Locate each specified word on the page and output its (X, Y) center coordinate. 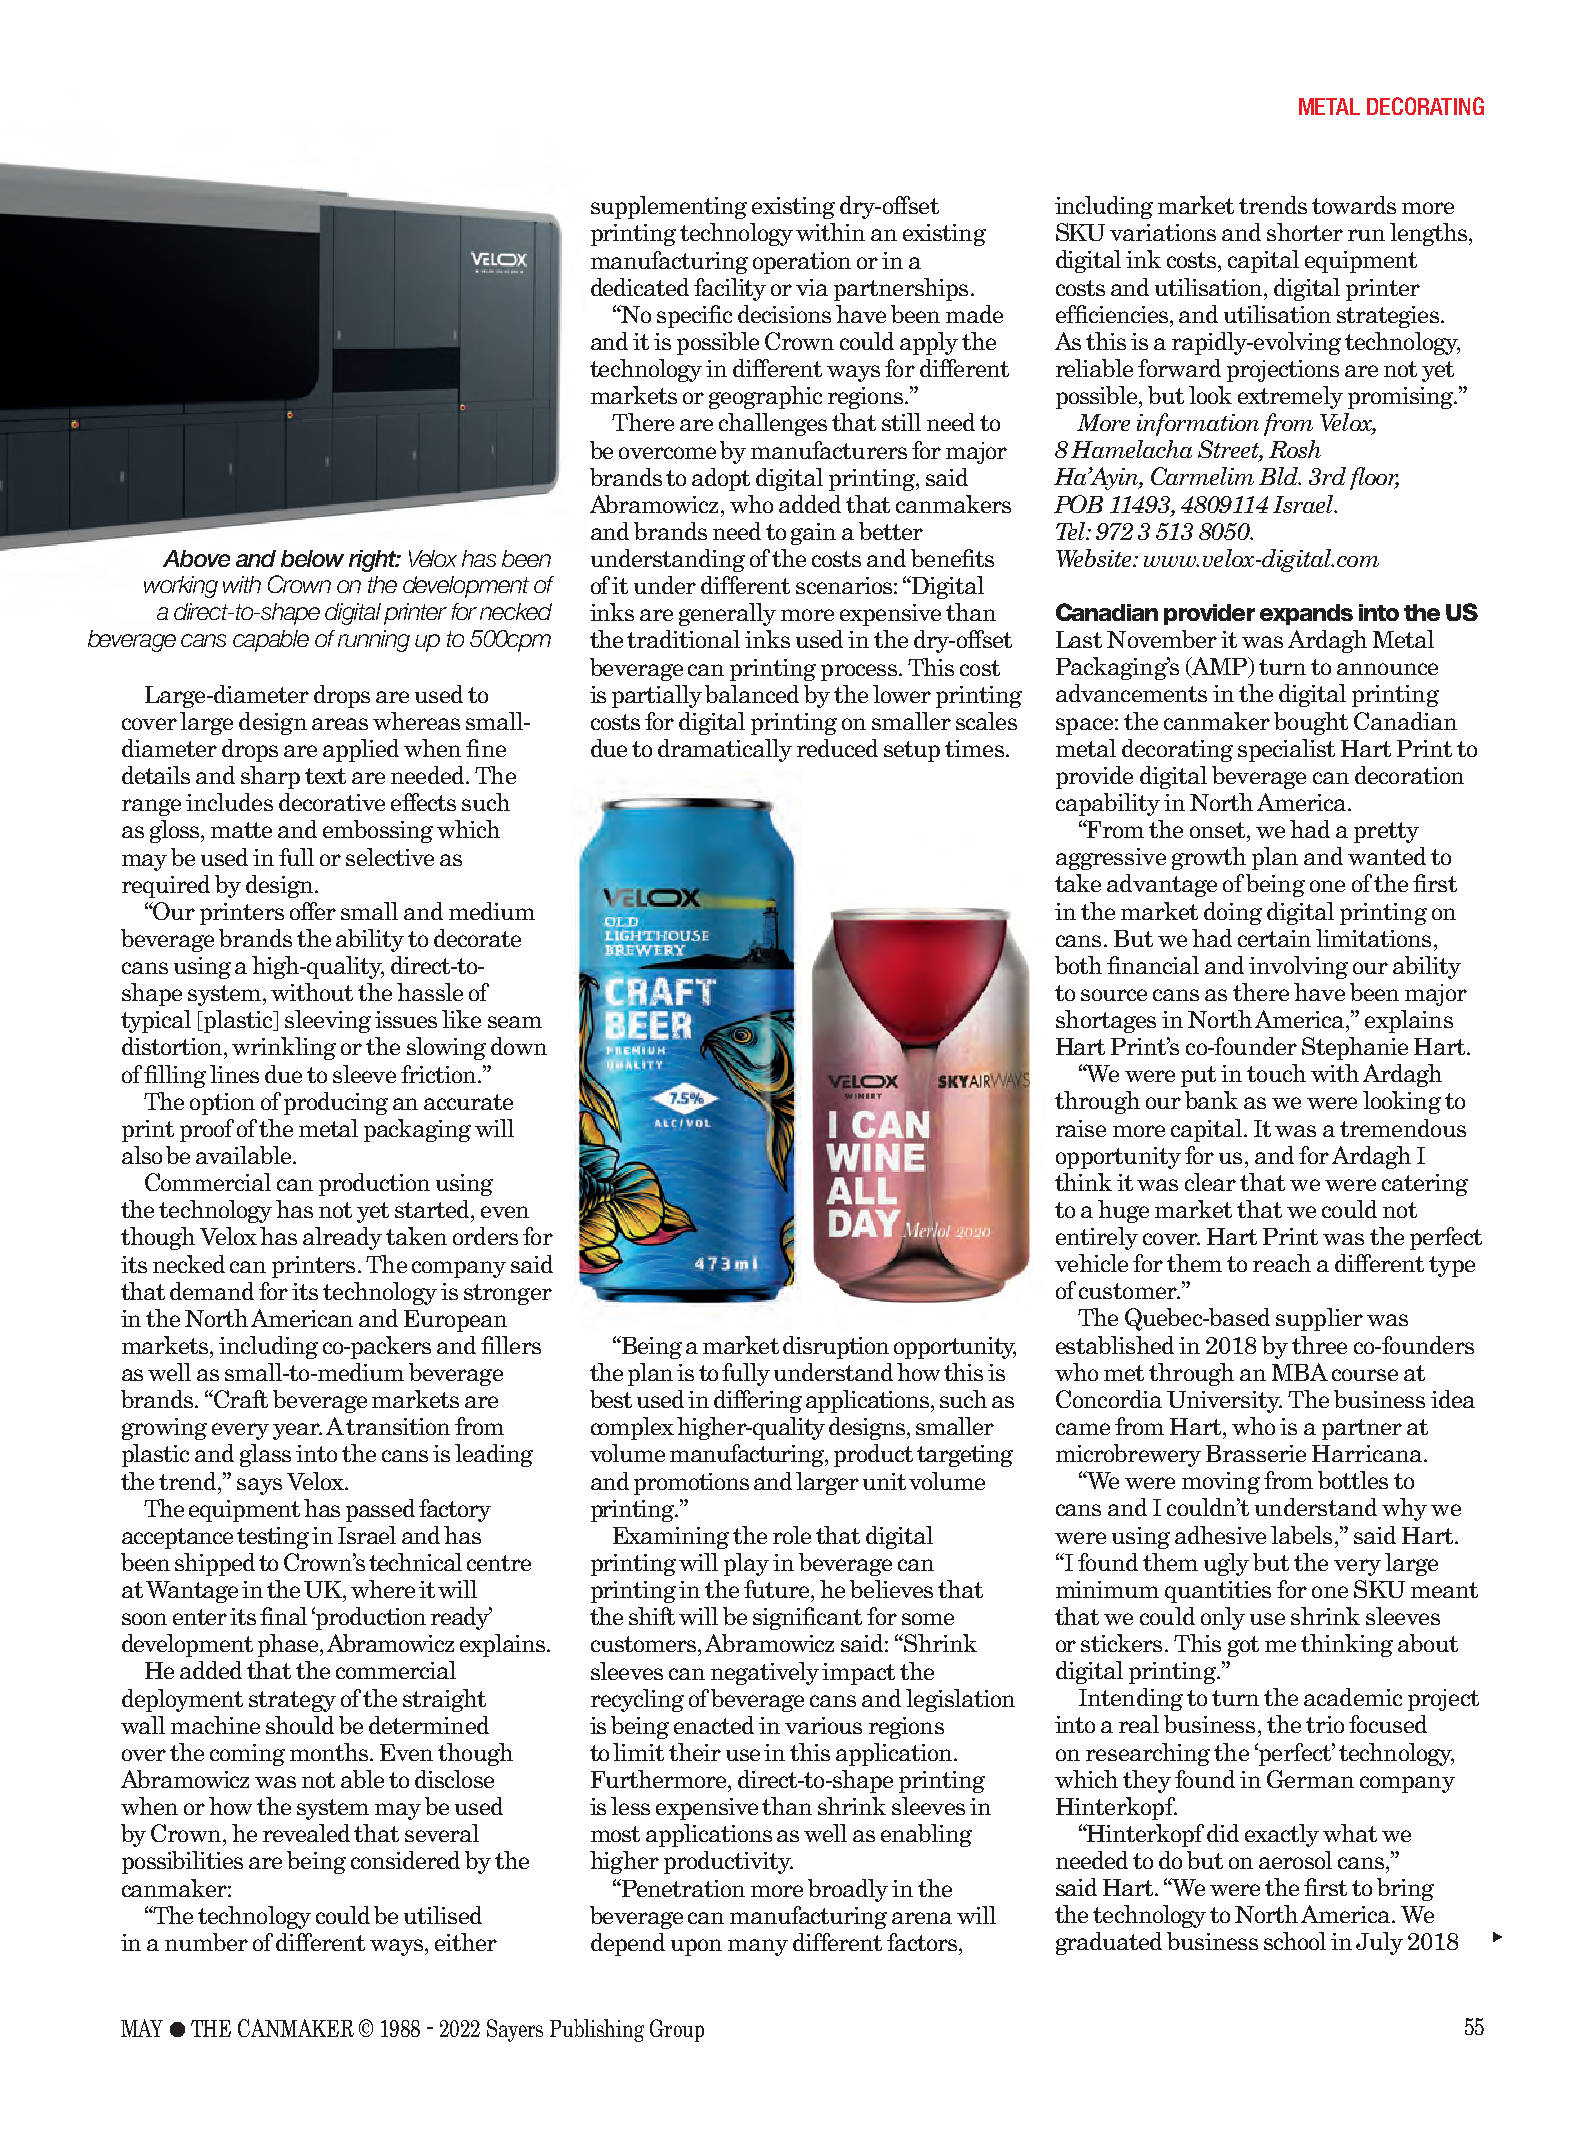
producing (336, 1103)
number (206, 1942)
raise (1081, 1128)
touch (1276, 1073)
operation (802, 263)
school (1295, 1941)
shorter (1305, 232)
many (758, 1947)
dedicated (640, 287)
